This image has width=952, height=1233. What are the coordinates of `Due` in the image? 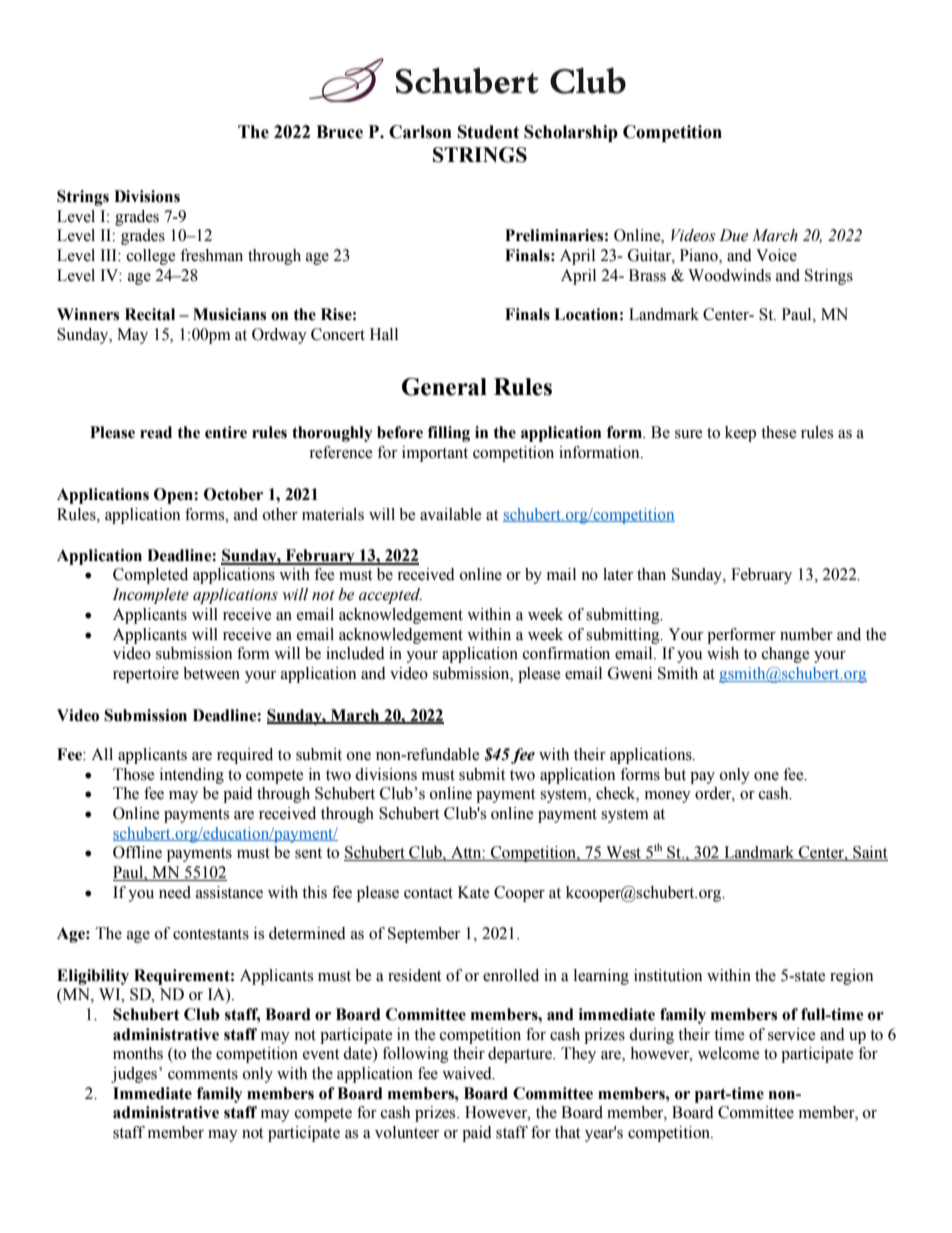 It's located at (733, 235).
